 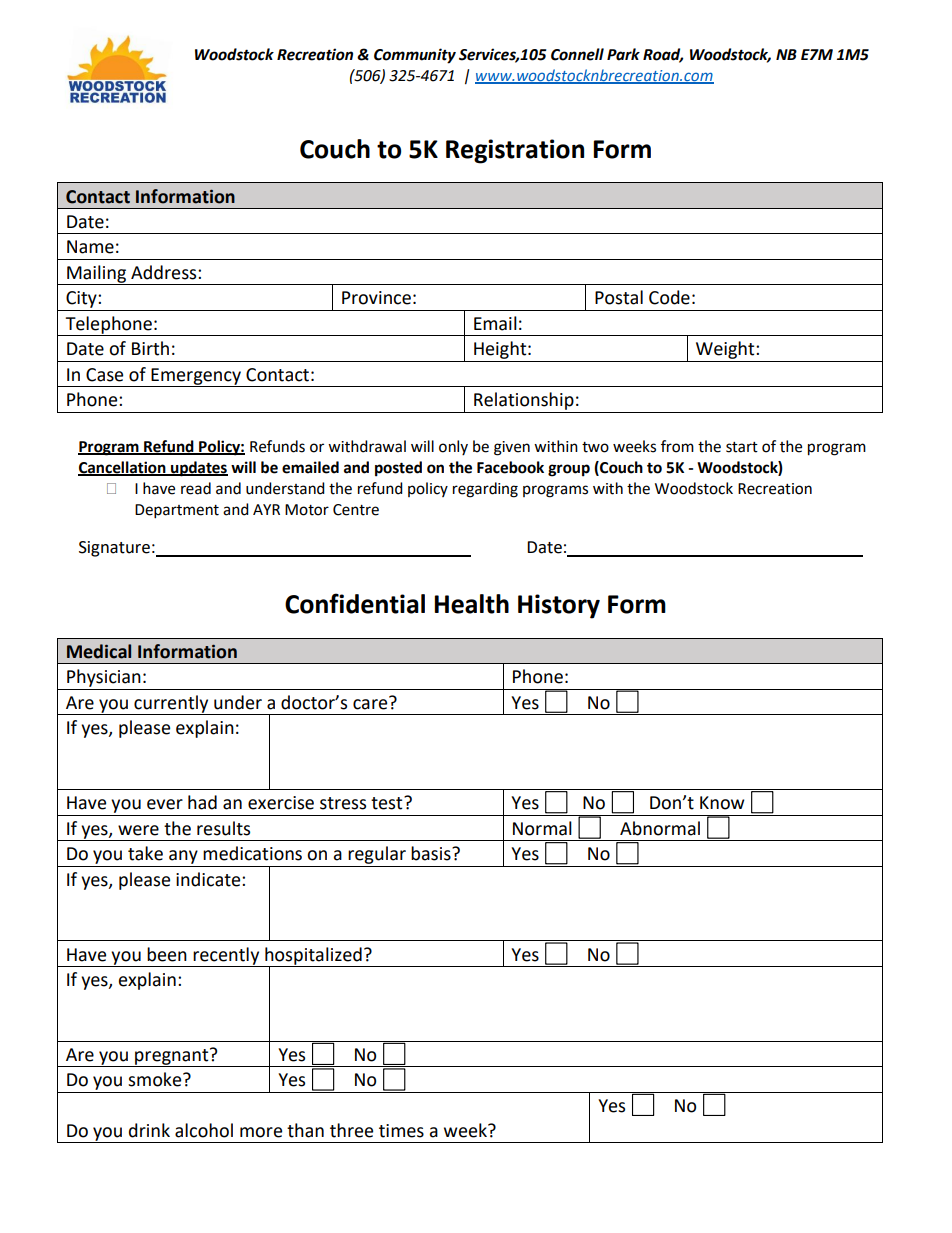 What do you see at coordinates (415, 56) in the screenshot?
I see `Community` at bounding box center [415, 56].
